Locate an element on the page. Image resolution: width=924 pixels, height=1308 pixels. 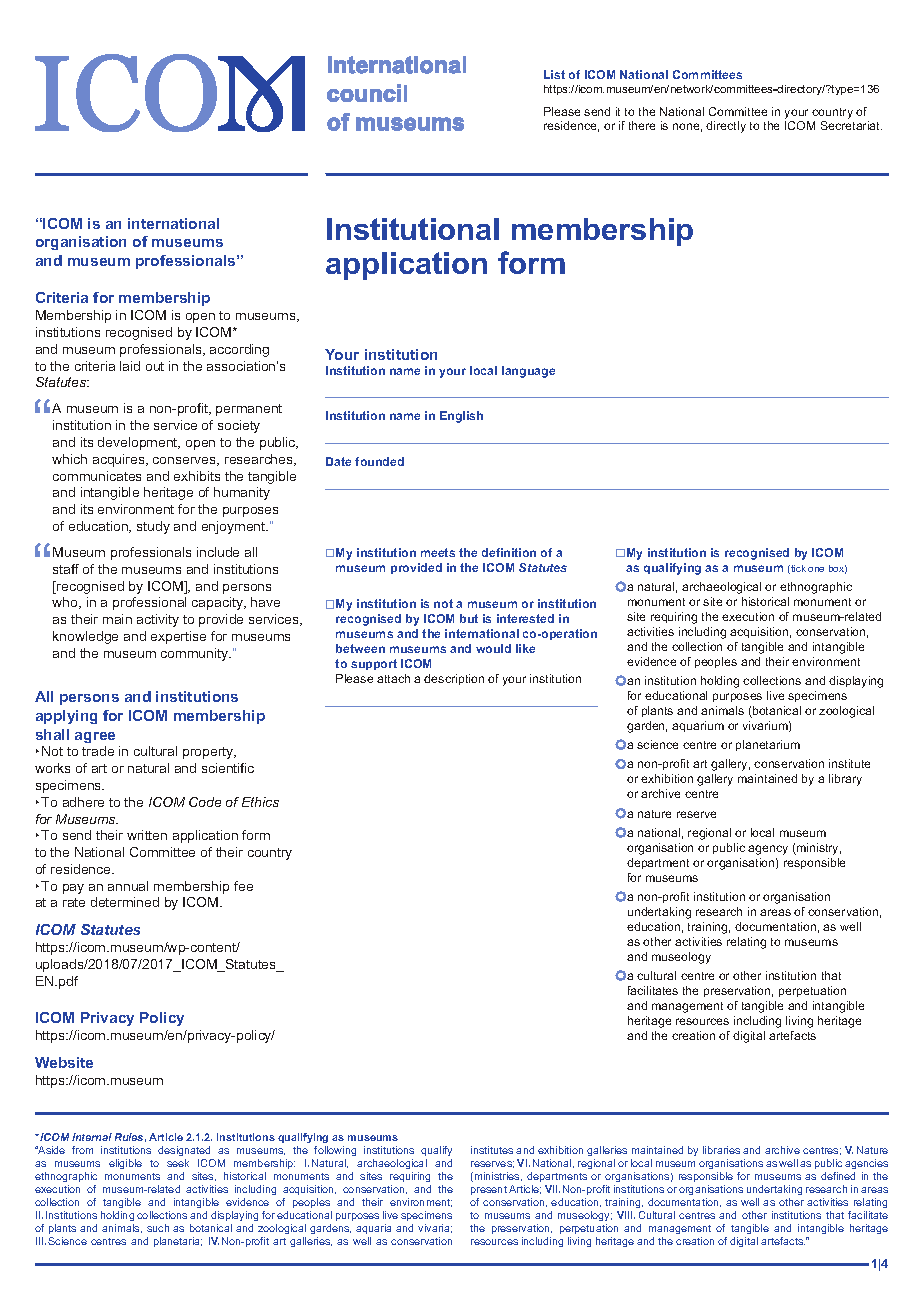
language is located at coordinates (528, 372).
